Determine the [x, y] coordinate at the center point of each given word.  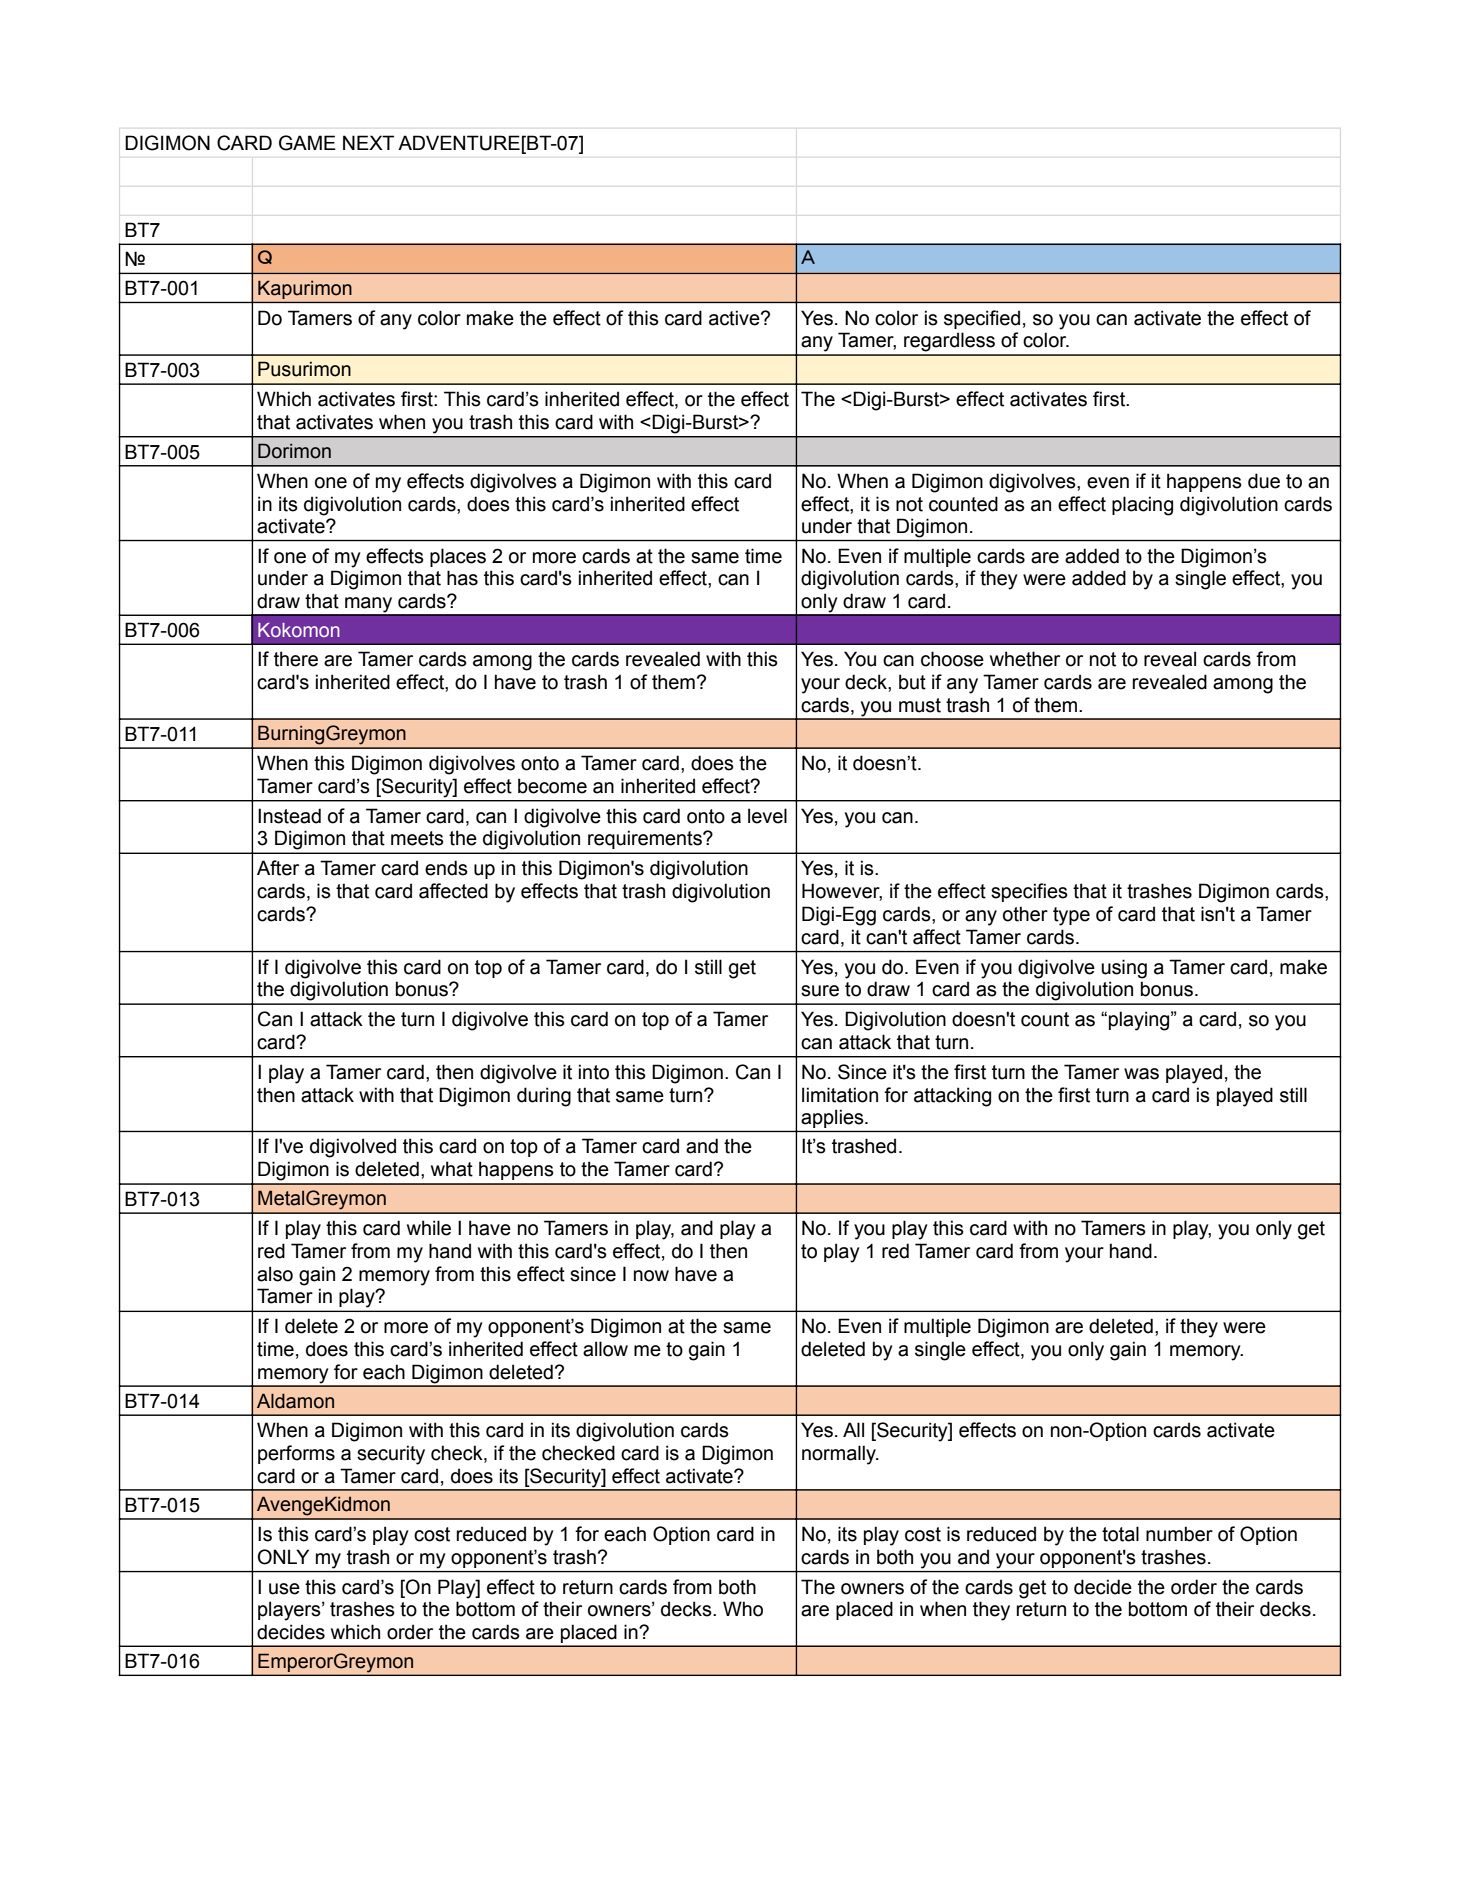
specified [982, 319]
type [1071, 916]
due [1264, 481]
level [767, 816]
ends [446, 868]
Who [743, 1609]
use [284, 1589]
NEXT [368, 142]
